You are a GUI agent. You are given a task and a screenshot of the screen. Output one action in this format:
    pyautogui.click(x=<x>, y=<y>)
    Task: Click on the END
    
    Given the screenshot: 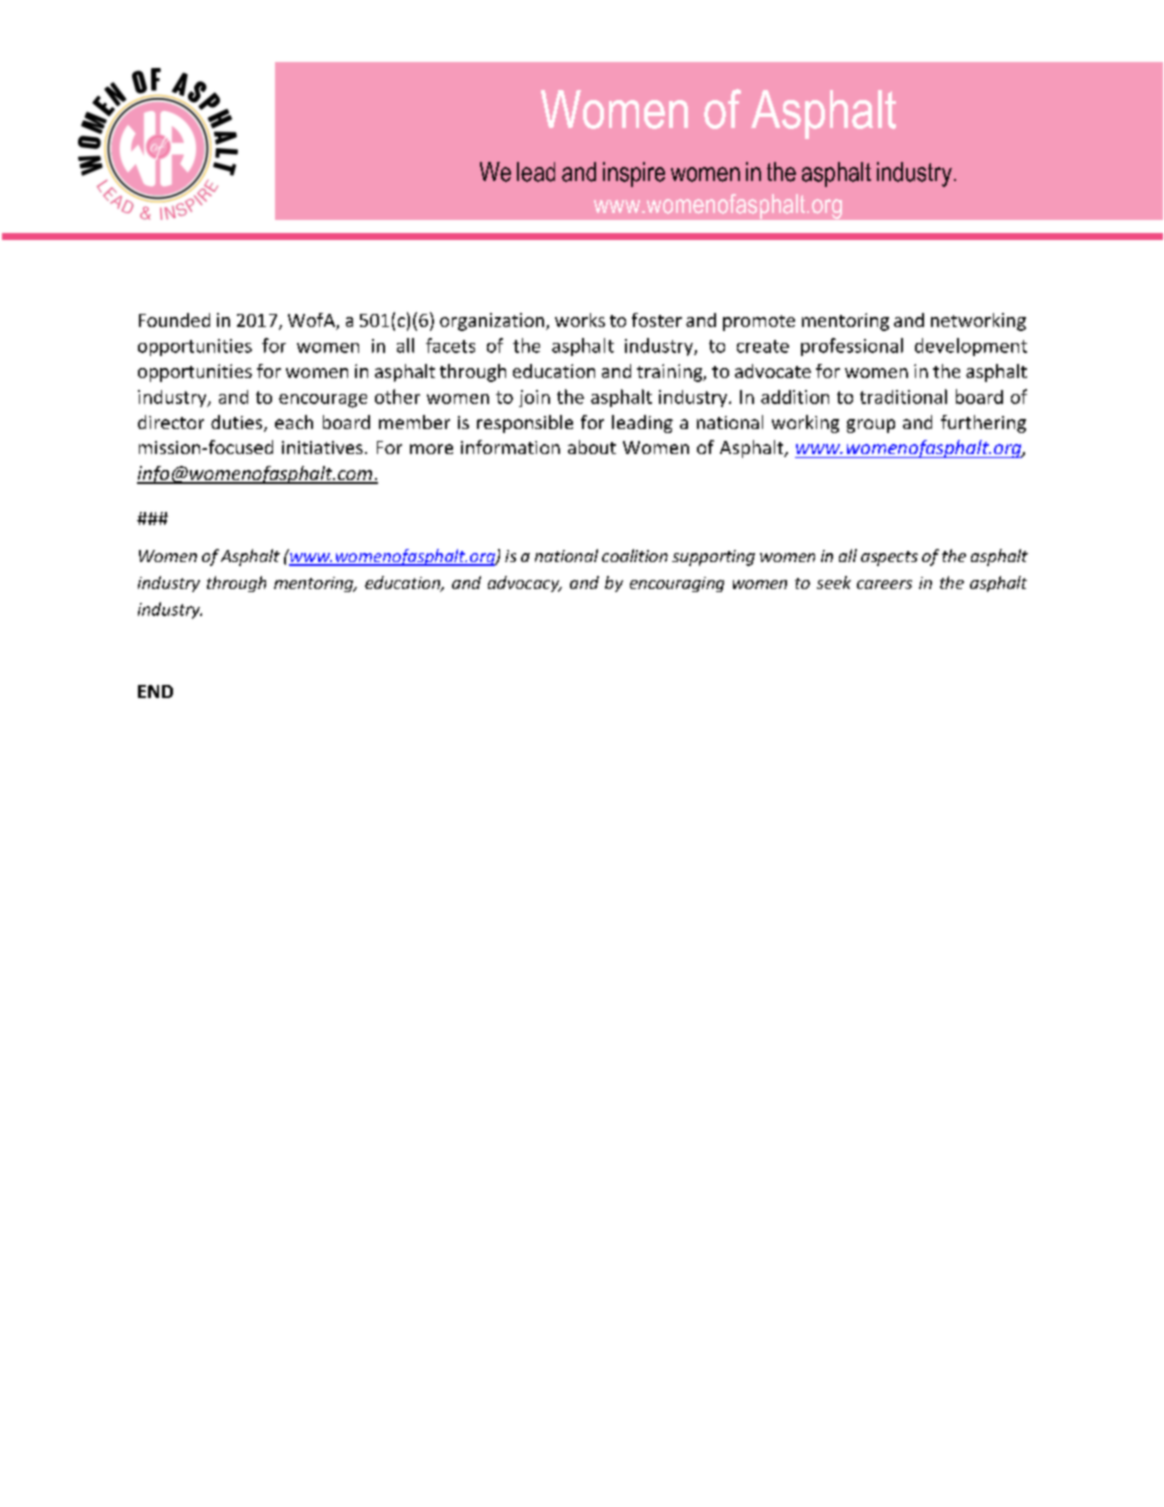 What is the action you would take?
    pyautogui.click(x=155, y=691)
